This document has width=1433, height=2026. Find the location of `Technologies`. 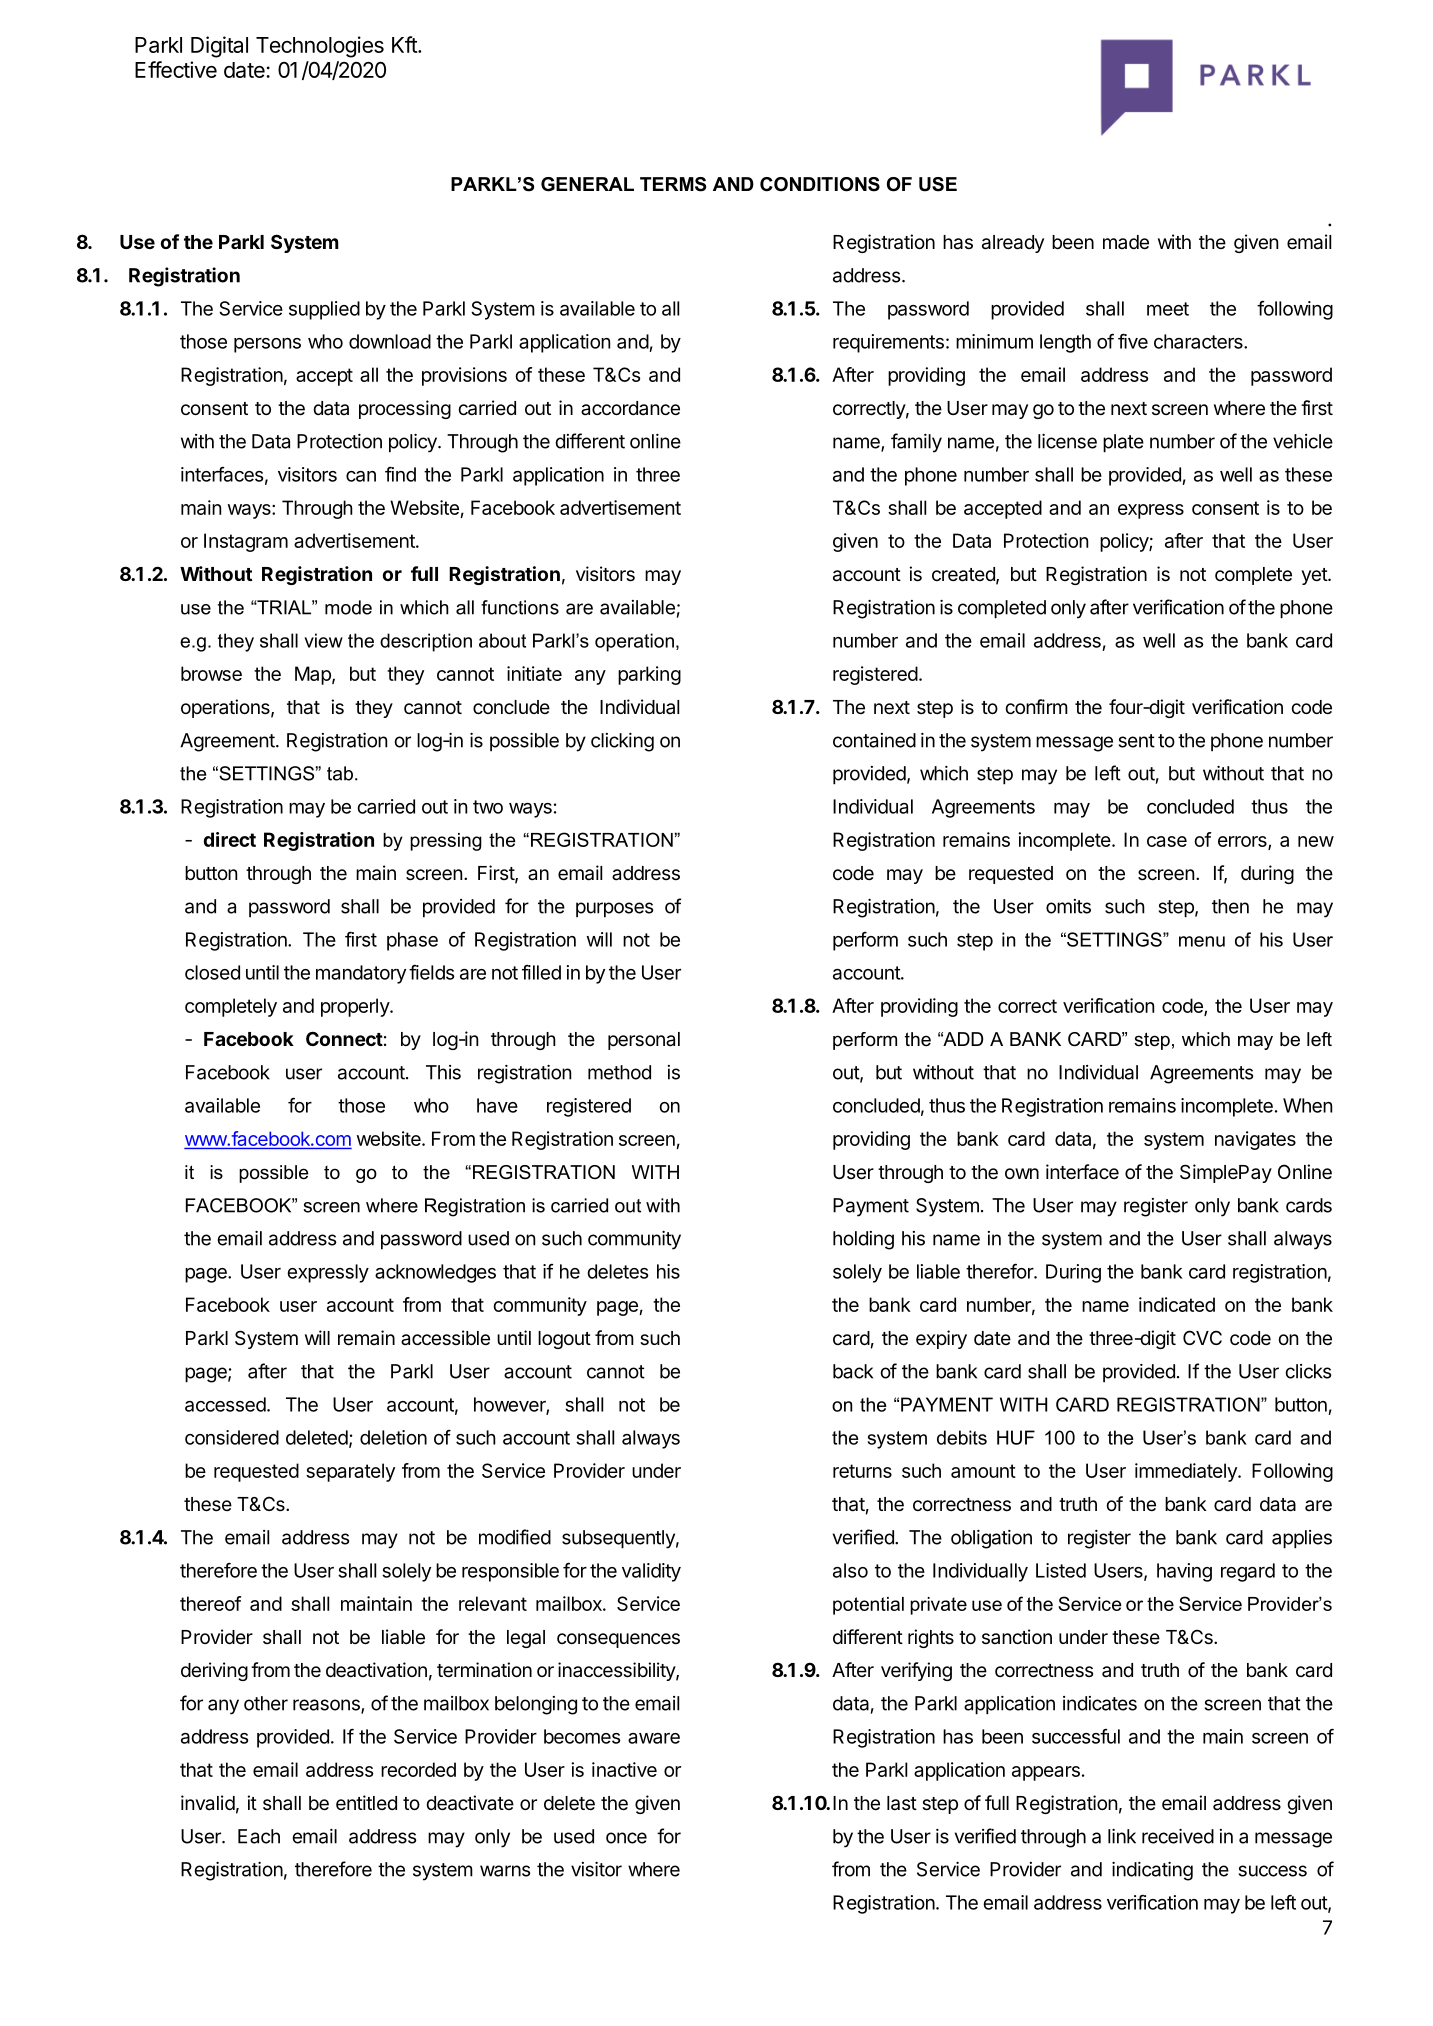

Technologies is located at coordinates (320, 47).
